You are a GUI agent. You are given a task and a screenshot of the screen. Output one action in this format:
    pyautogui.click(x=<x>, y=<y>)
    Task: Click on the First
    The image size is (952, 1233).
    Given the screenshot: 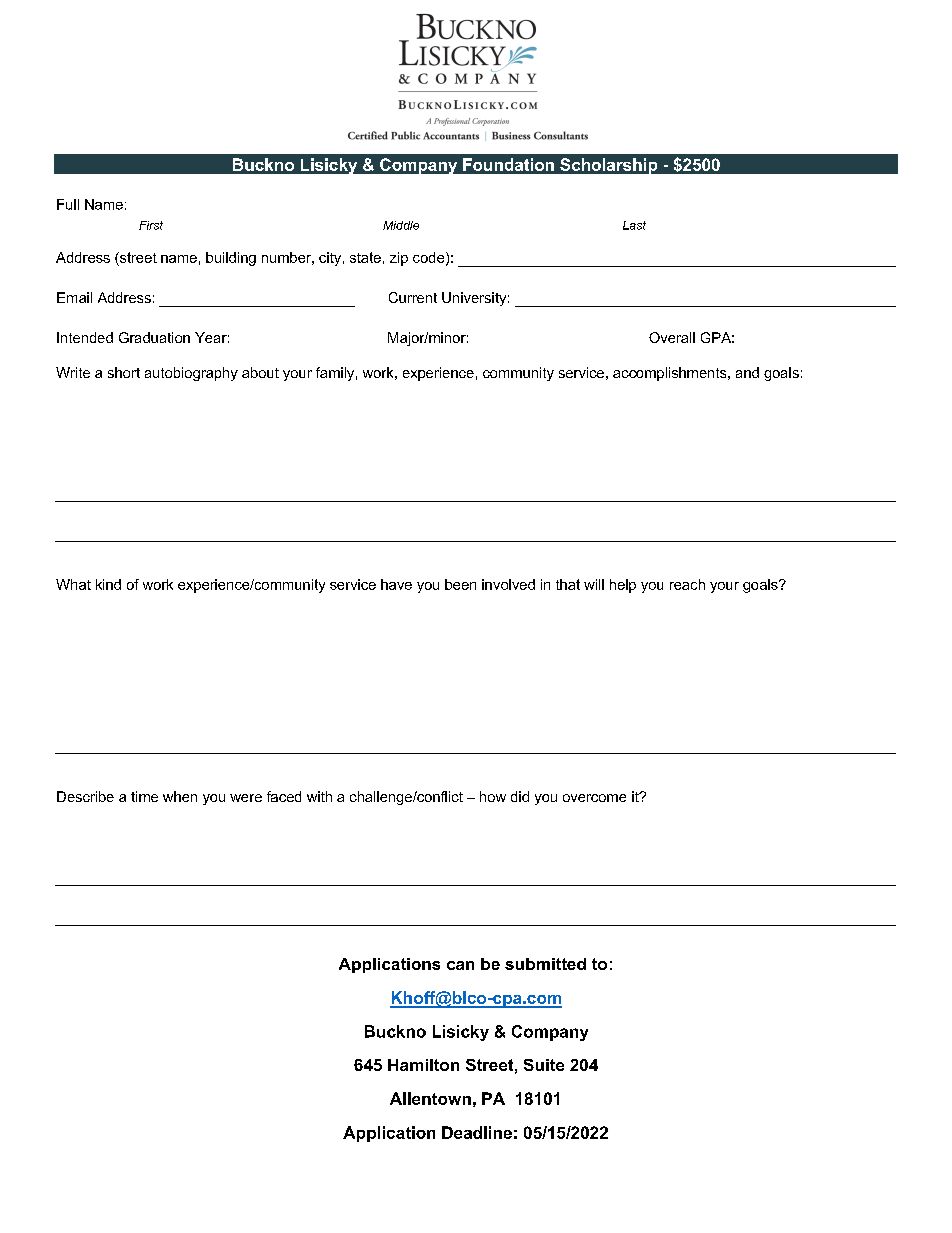 What is the action you would take?
    pyautogui.click(x=151, y=225)
